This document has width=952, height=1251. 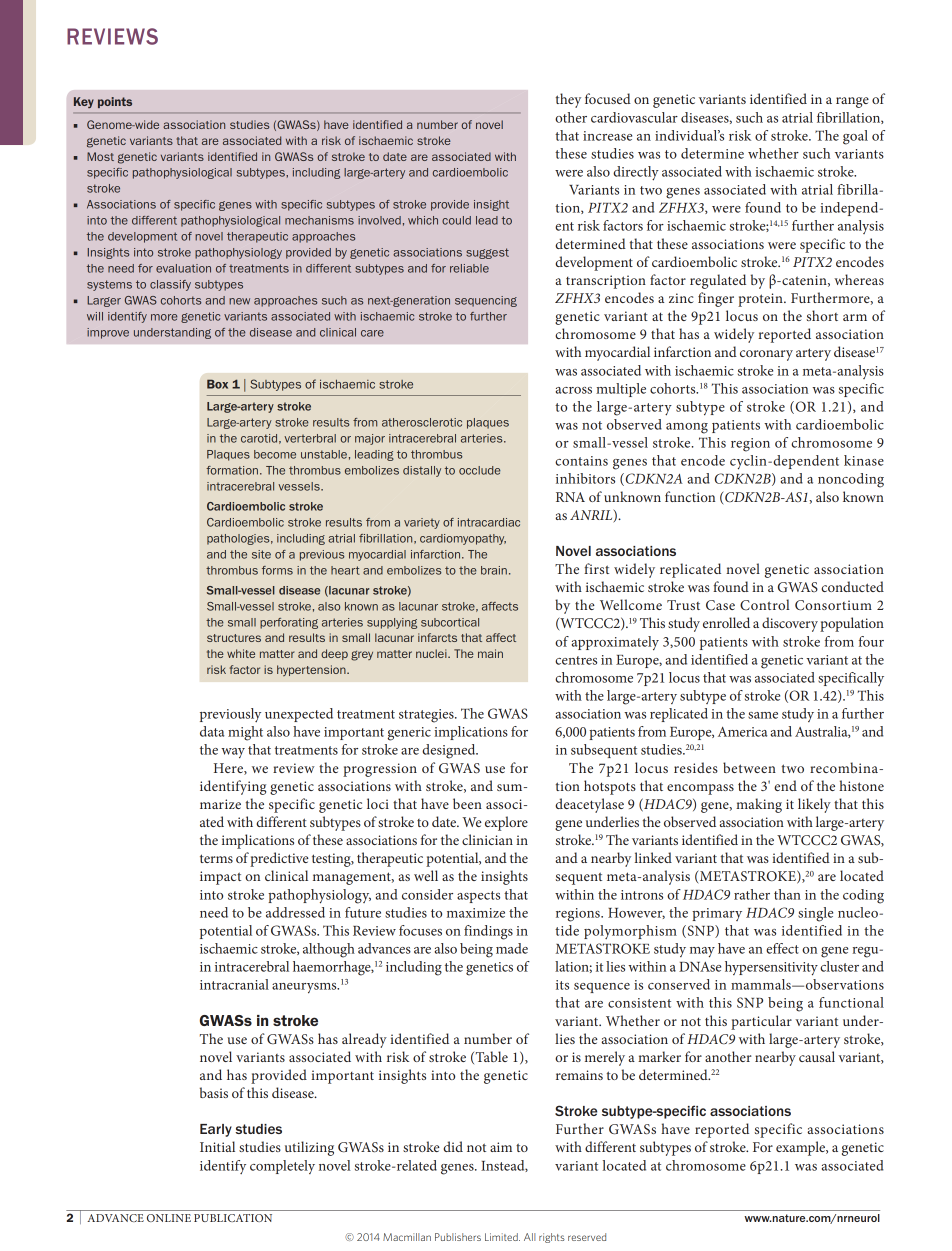 What do you see at coordinates (790, 624) in the document?
I see `discovery` at bounding box center [790, 624].
